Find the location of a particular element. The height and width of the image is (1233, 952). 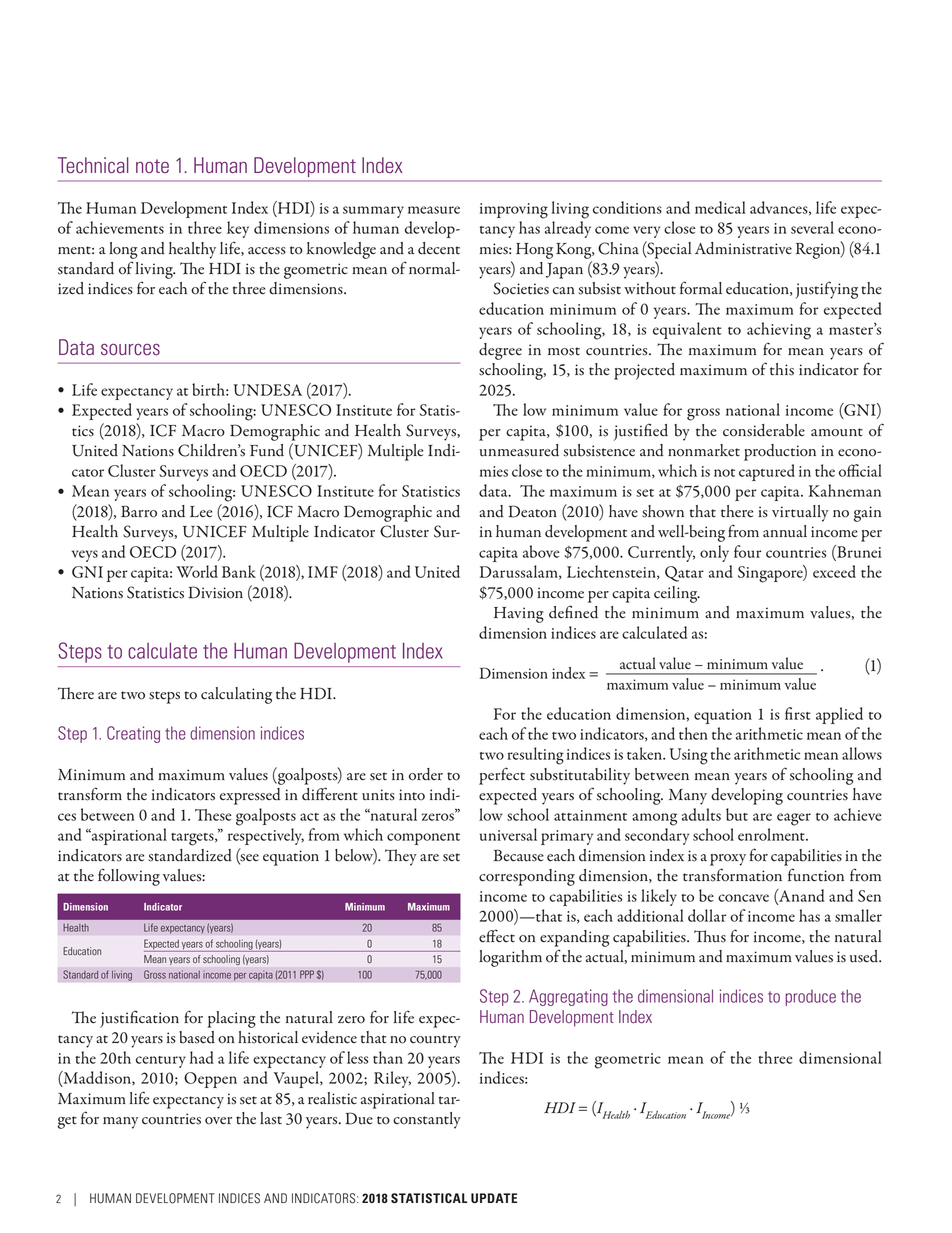

note is located at coordinates (152, 166).
